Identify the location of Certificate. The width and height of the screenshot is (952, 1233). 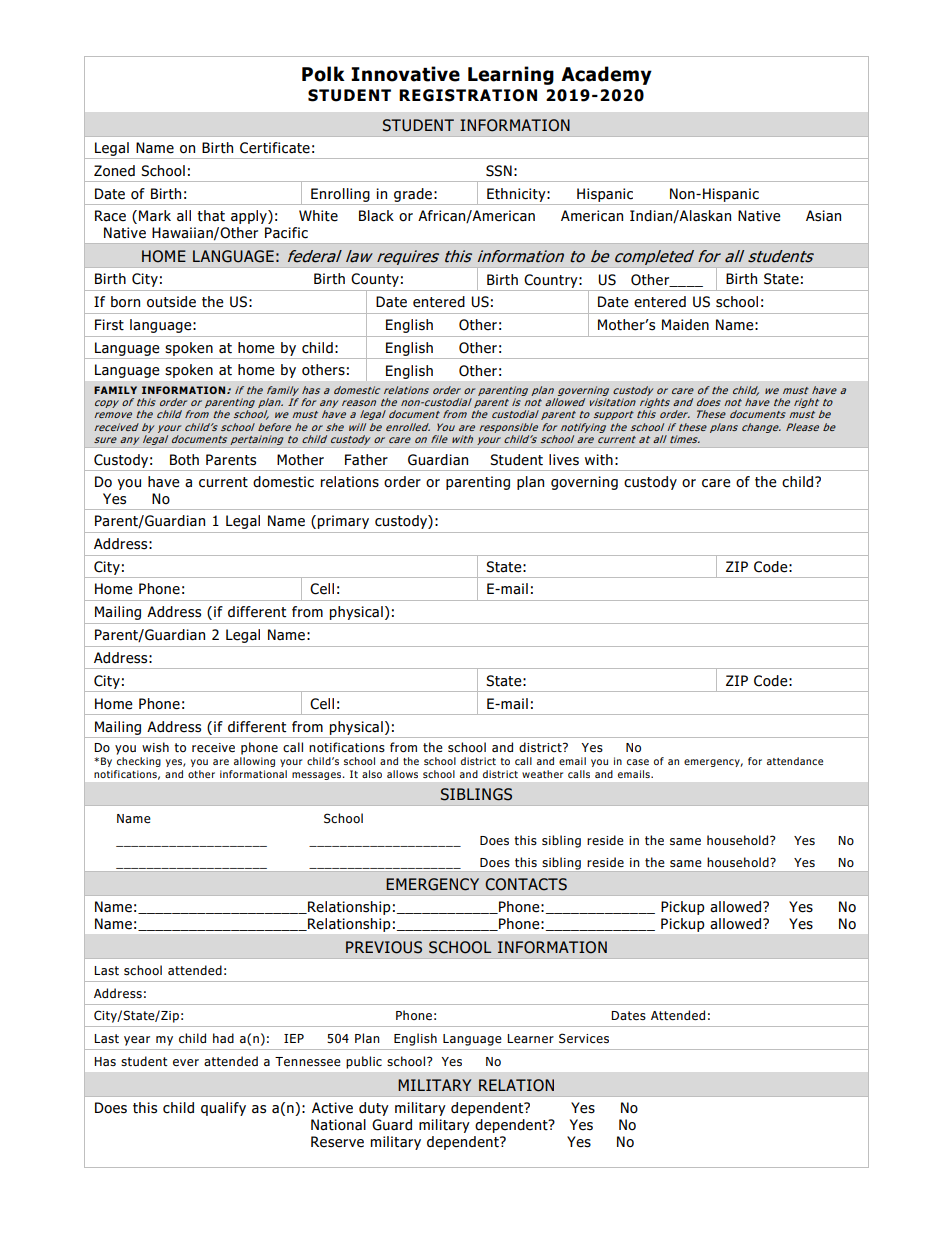
(275, 148).
